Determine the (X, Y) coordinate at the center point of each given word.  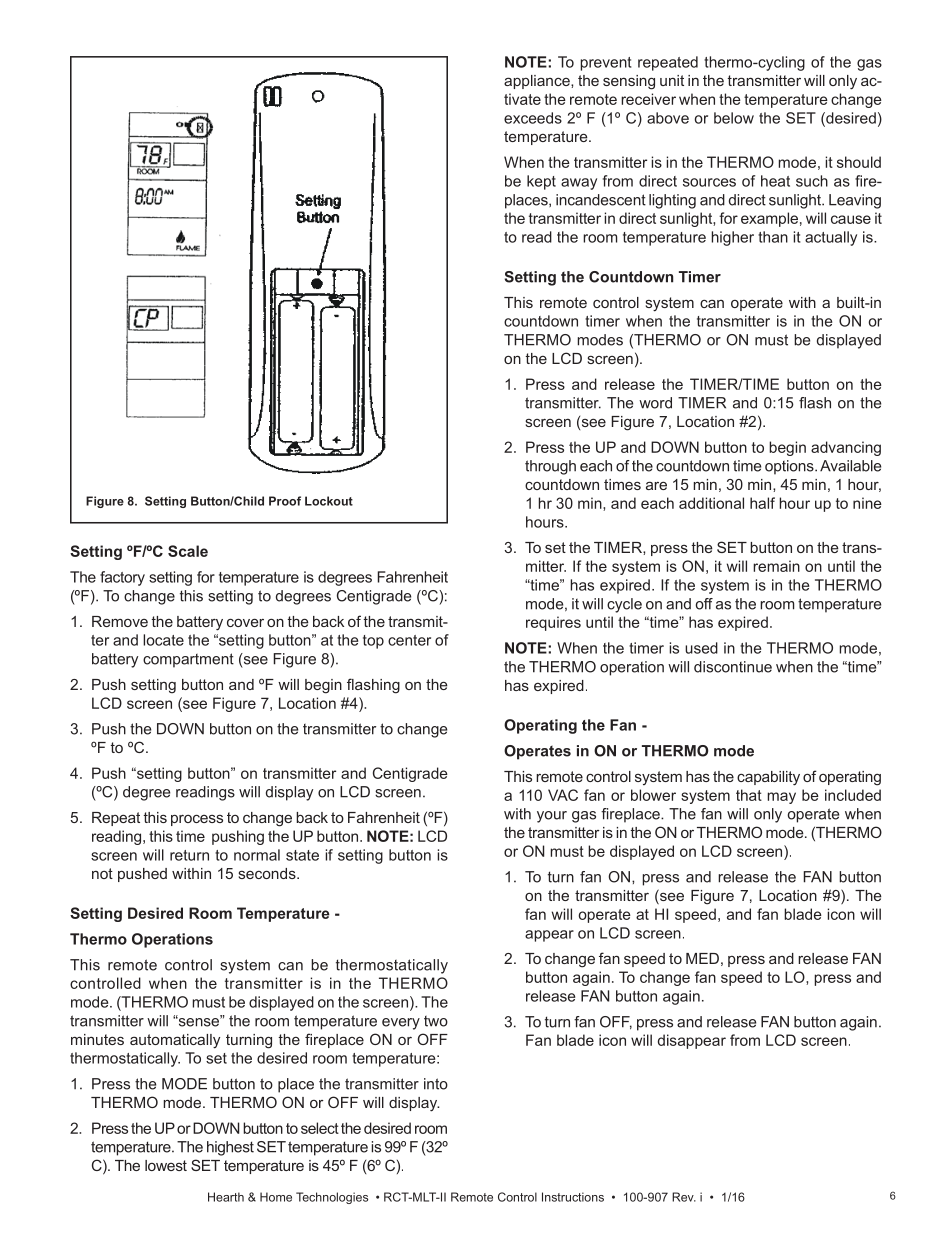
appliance (538, 82)
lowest (166, 1165)
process (197, 820)
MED (702, 958)
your (552, 817)
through (550, 467)
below (734, 118)
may (781, 798)
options (790, 467)
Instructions (573, 1197)
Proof (285, 501)
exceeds (533, 118)
